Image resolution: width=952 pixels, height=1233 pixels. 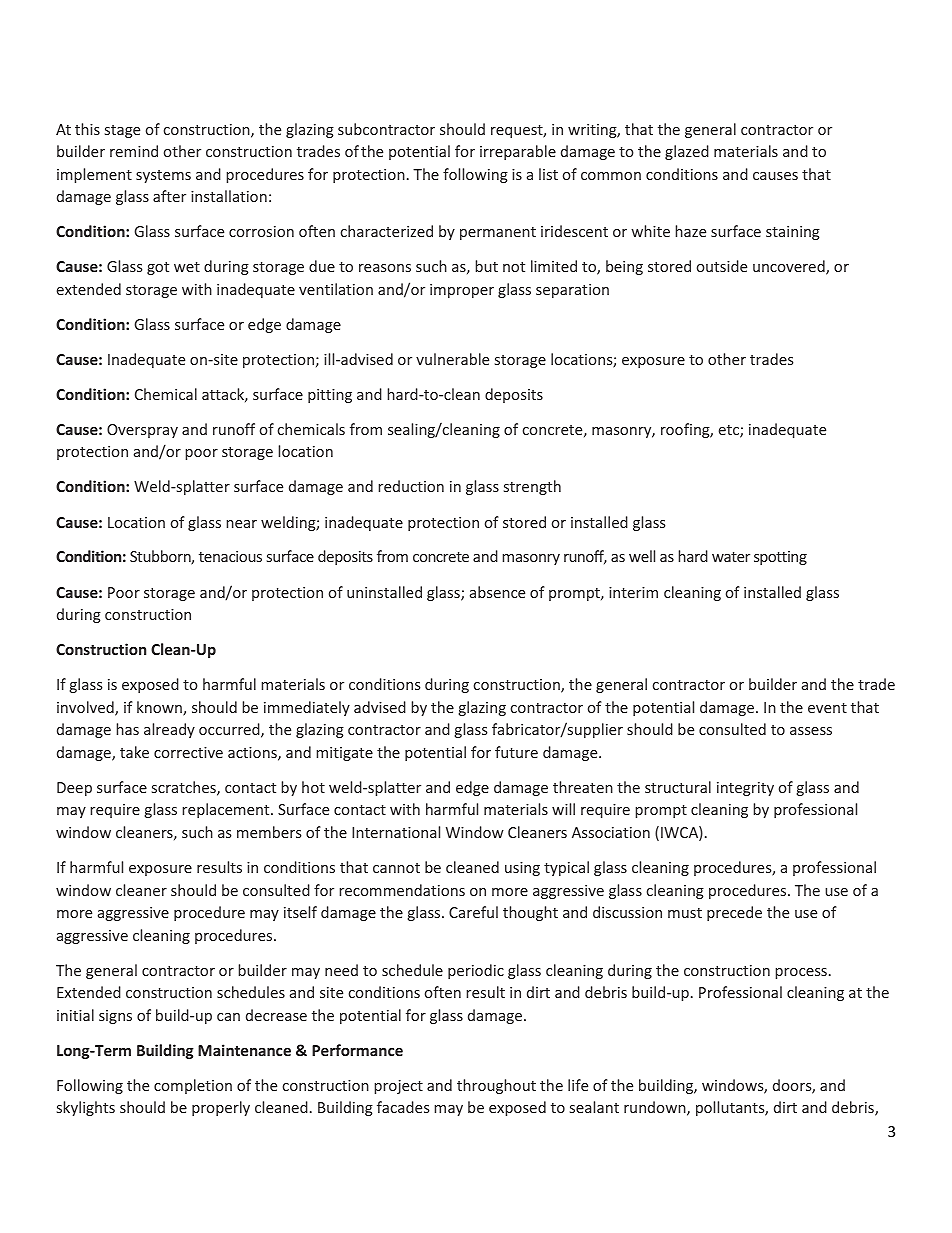 What do you see at coordinates (163, 176) in the screenshot?
I see `systems` at bounding box center [163, 176].
